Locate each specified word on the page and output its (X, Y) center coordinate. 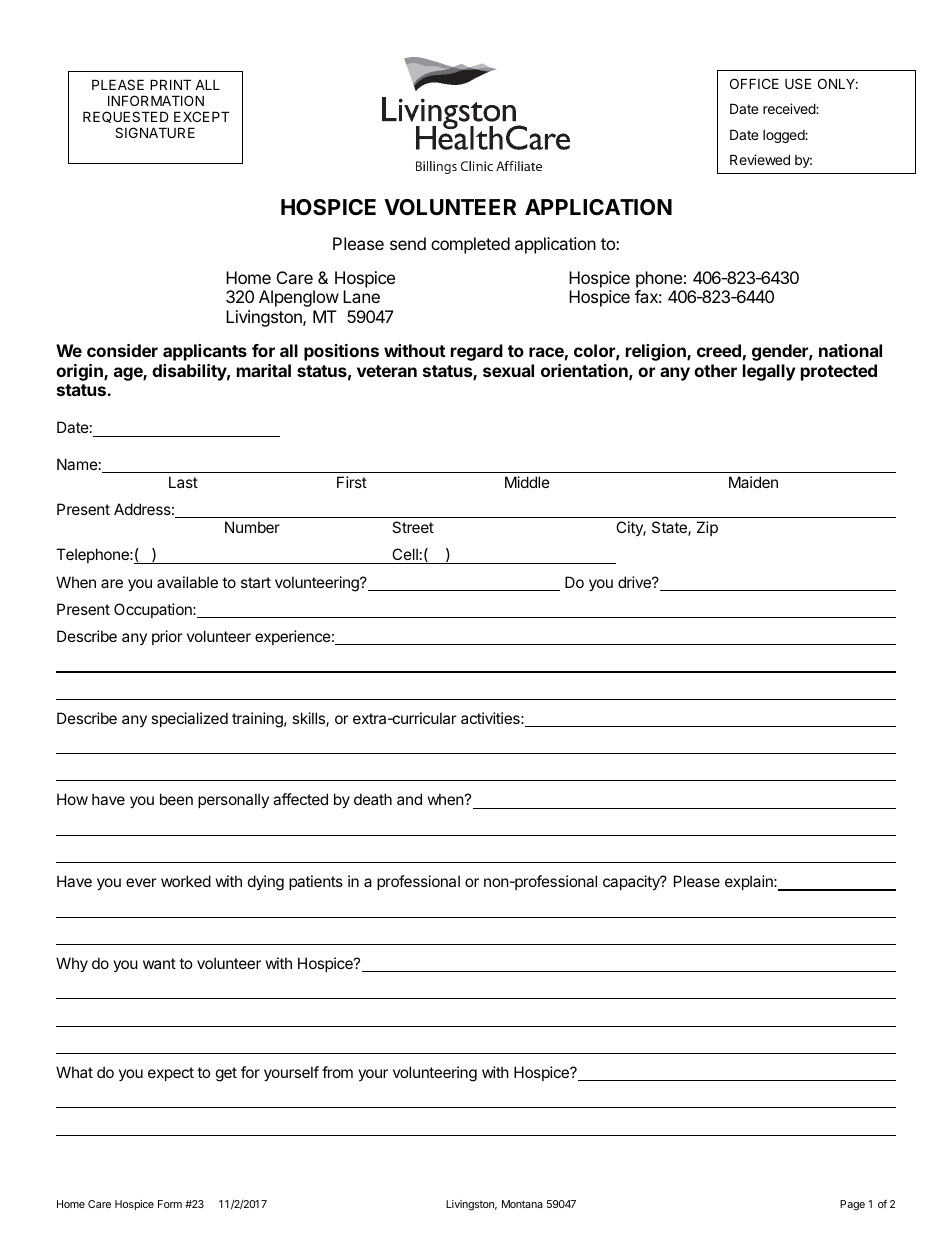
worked (186, 881)
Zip (707, 528)
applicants (205, 352)
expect (171, 1074)
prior (167, 637)
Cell (405, 556)
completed (470, 245)
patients (316, 882)
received (790, 108)
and (409, 799)
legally (769, 372)
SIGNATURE (155, 132)
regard (477, 352)
